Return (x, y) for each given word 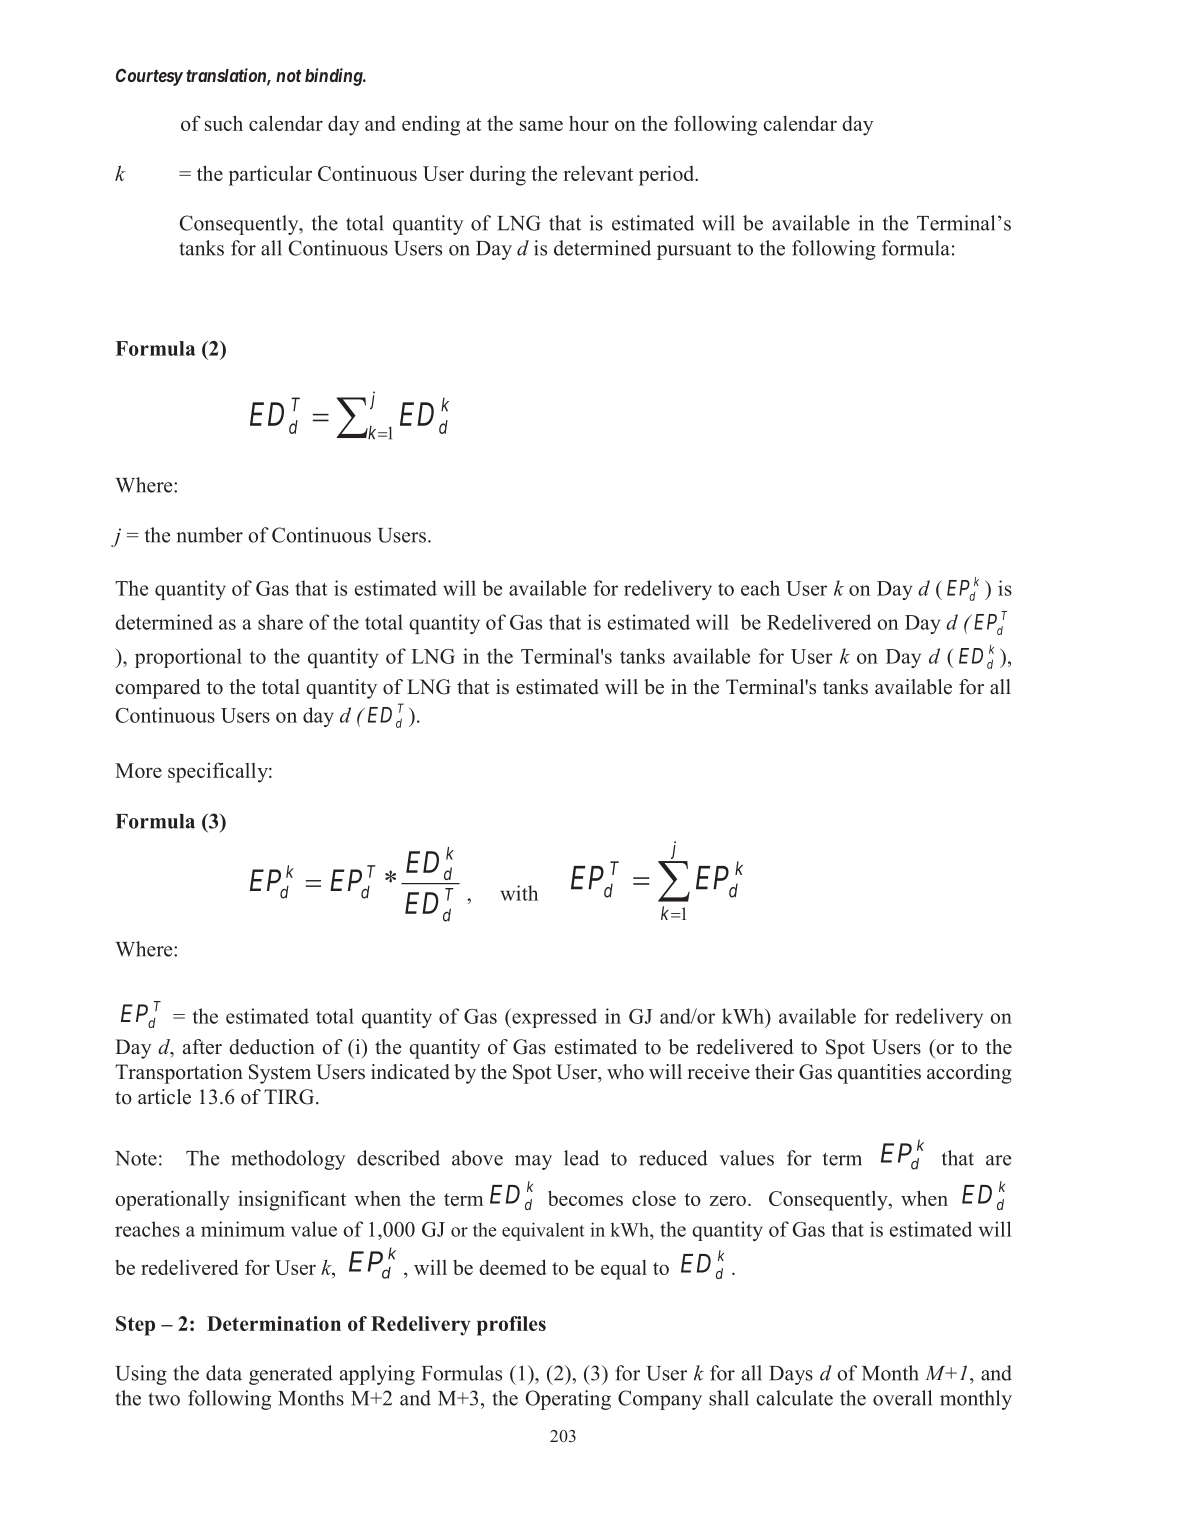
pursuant (694, 251)
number (209, 535)
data (224, 1373)
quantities (879, 1074)
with (519, 893)
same (541, 126)
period (668, 175)
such (224, 123)
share (280, 622)
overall (902, 1398)
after (202, 1047)
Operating (568, 1400)
